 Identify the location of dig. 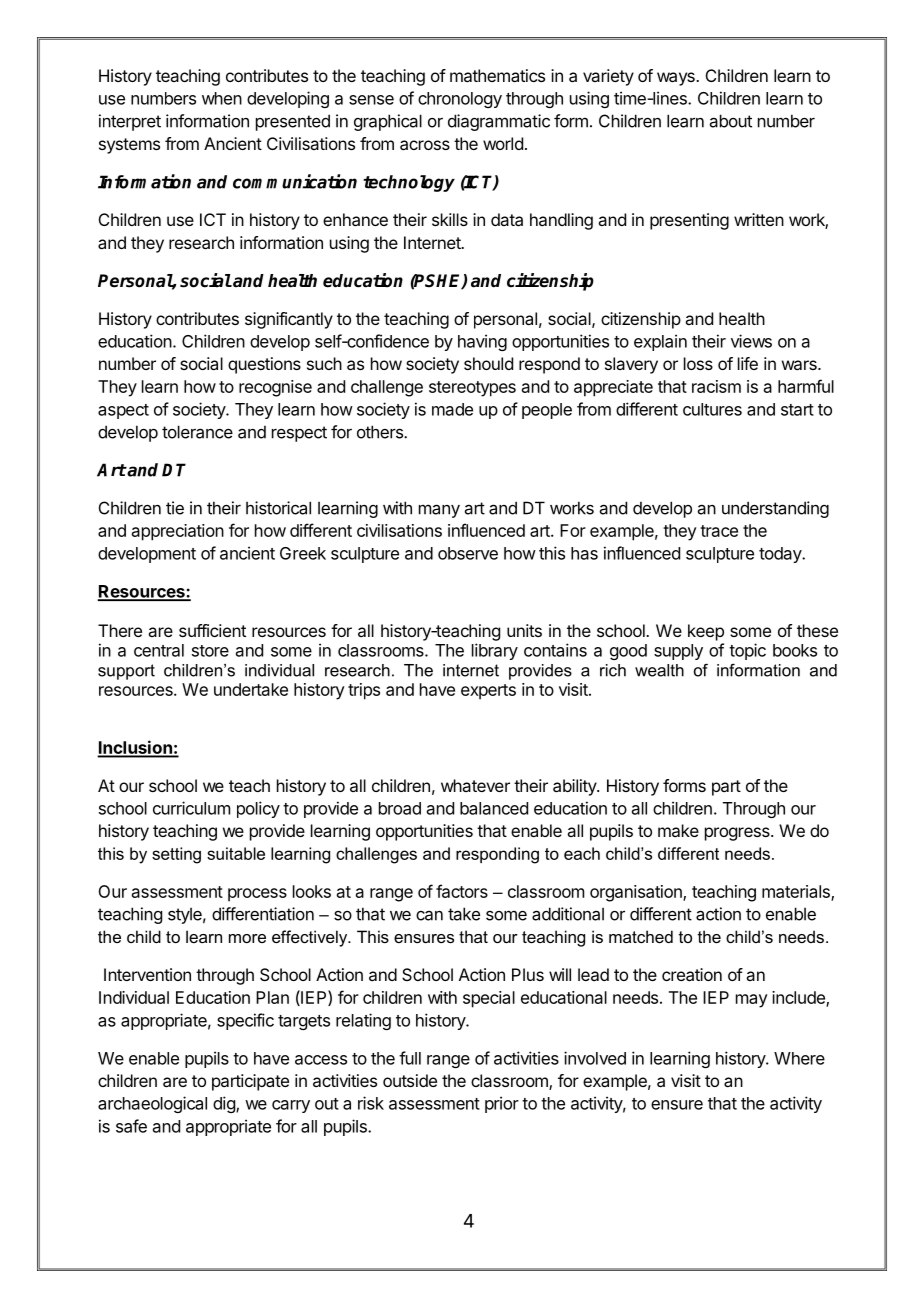
(225, 1104).
